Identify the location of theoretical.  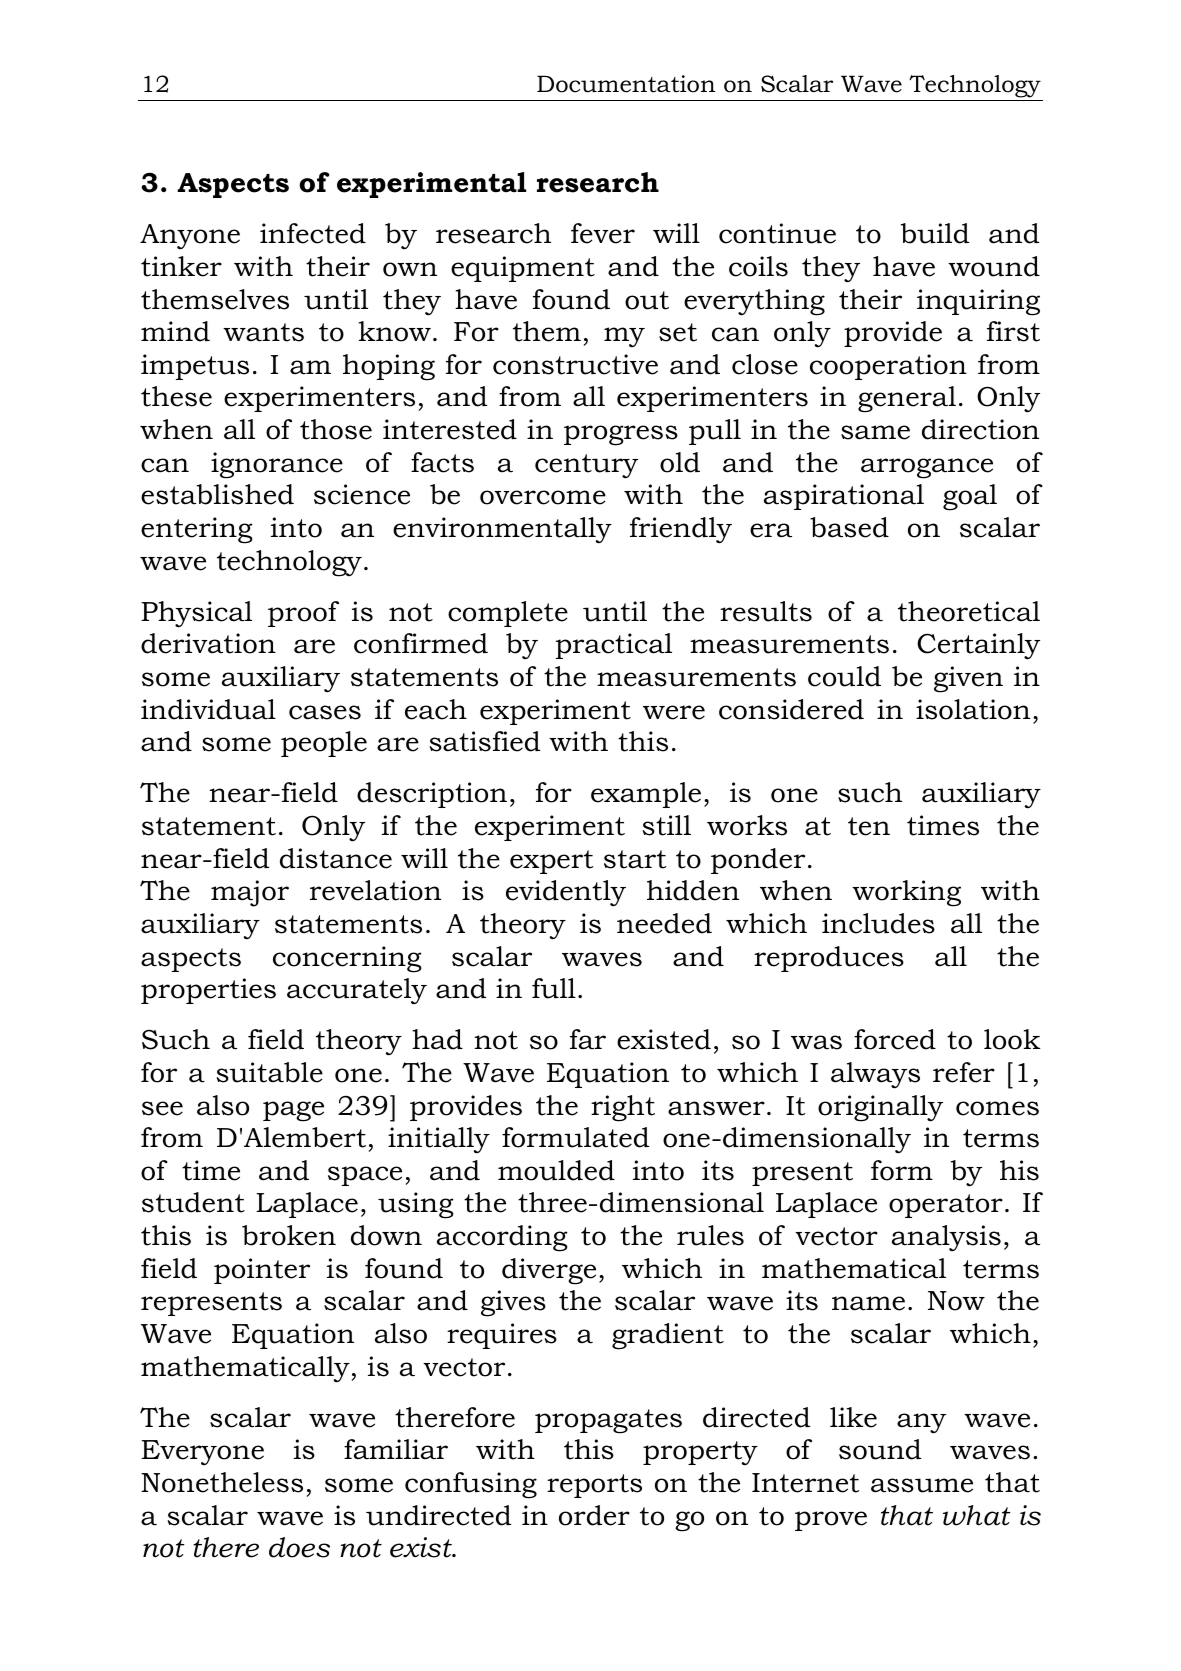
(969, 611).
